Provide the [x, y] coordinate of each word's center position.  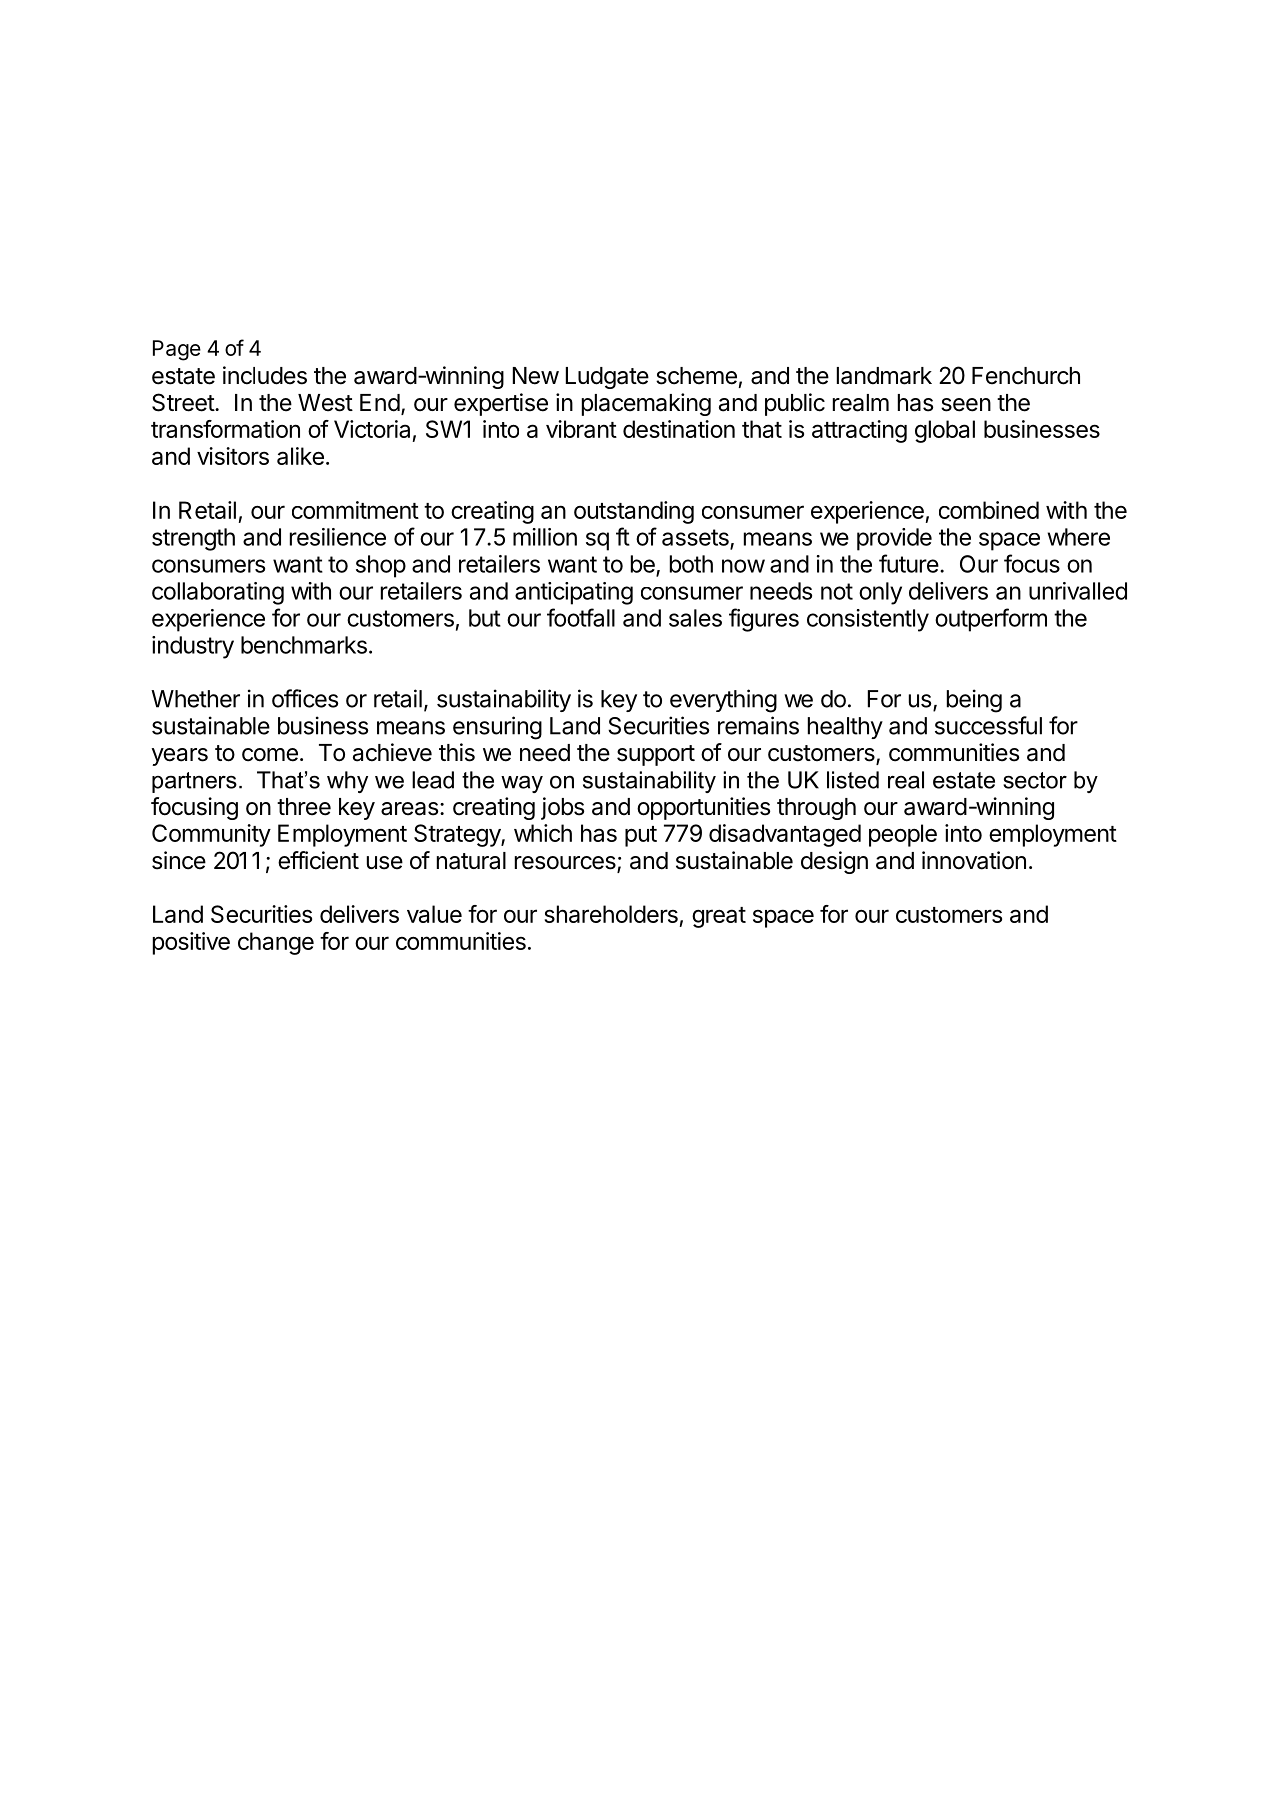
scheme [696, 376]
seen [966, 405]
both [691, 564]
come [270, 755]
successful [988, 725]
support [656, 755]
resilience [338, 537]
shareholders [611, 914]
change [276, 943]
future [909, 563]
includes [265, 375]
